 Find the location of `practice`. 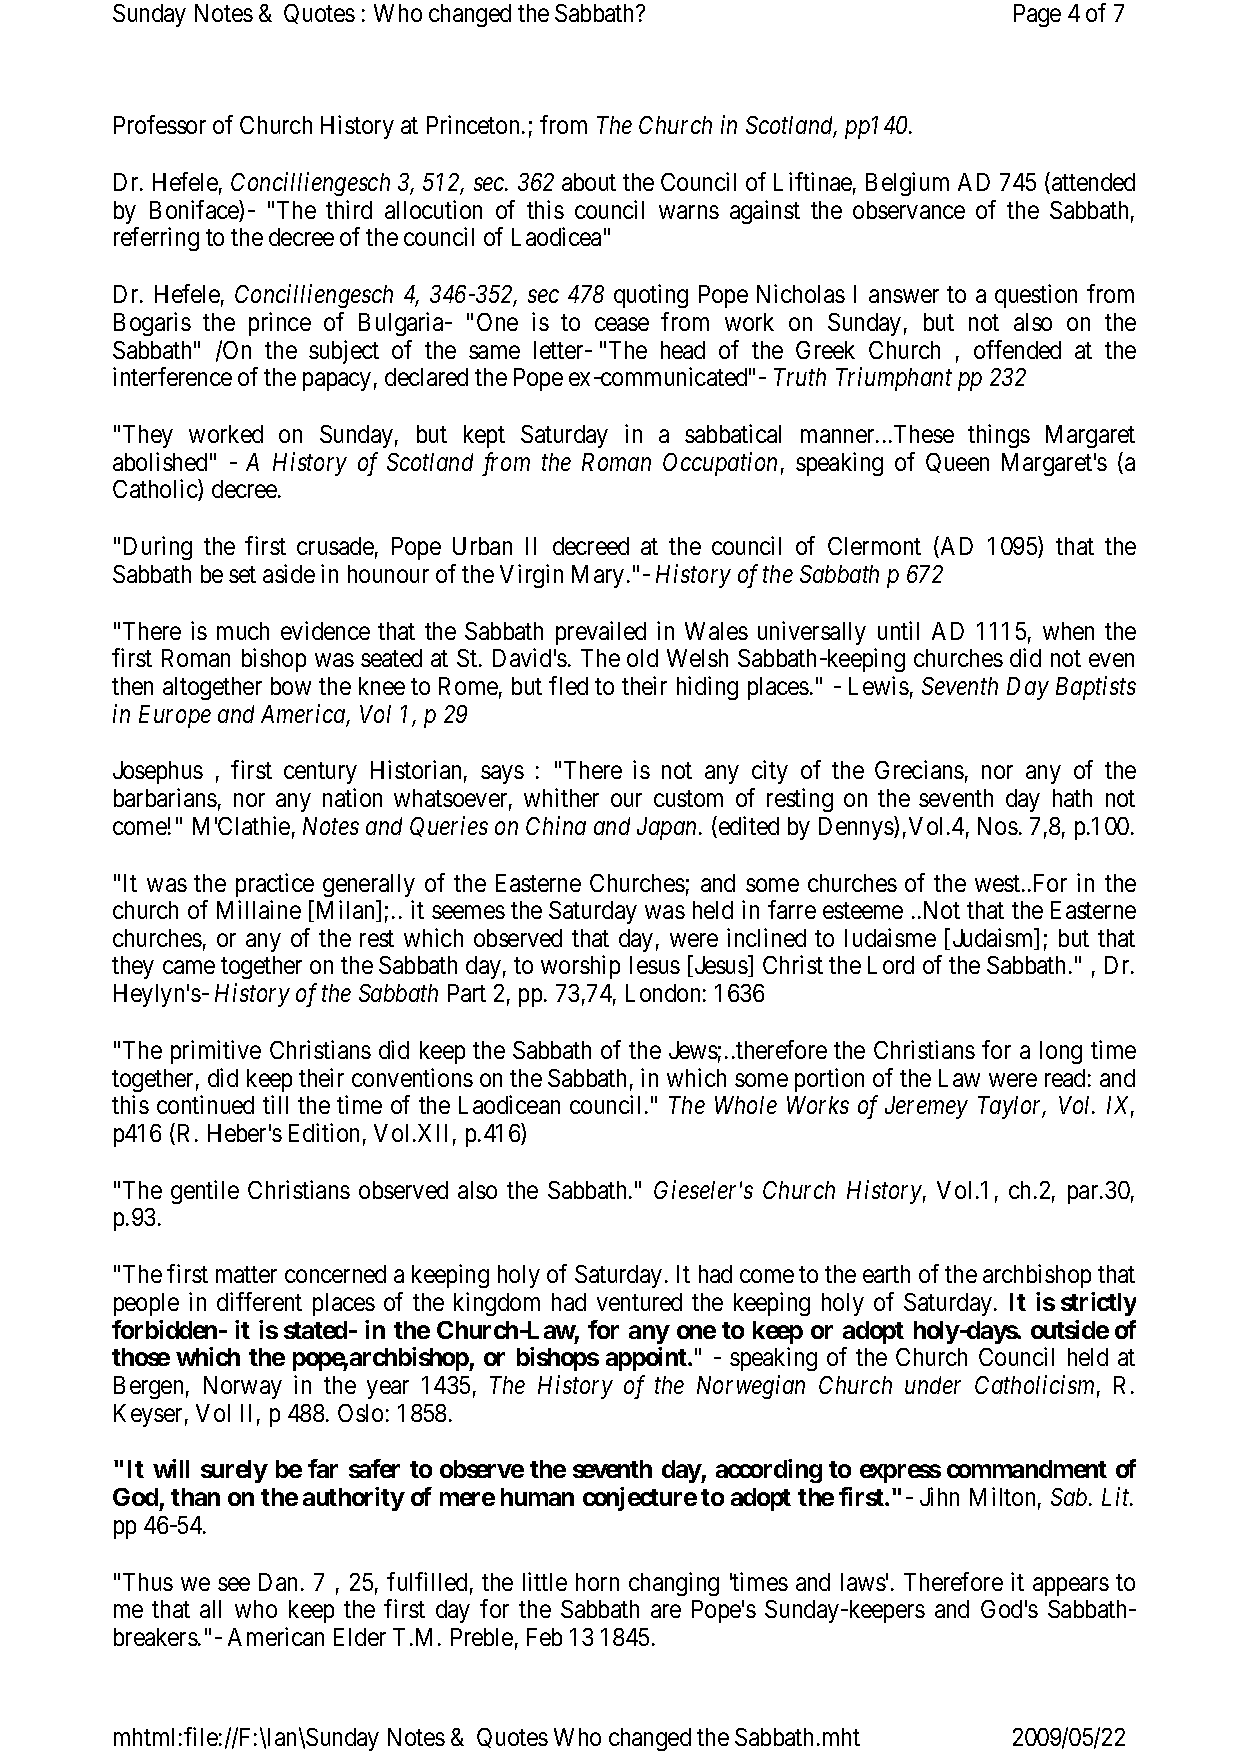

practice is located at coordinates (275, 885).
